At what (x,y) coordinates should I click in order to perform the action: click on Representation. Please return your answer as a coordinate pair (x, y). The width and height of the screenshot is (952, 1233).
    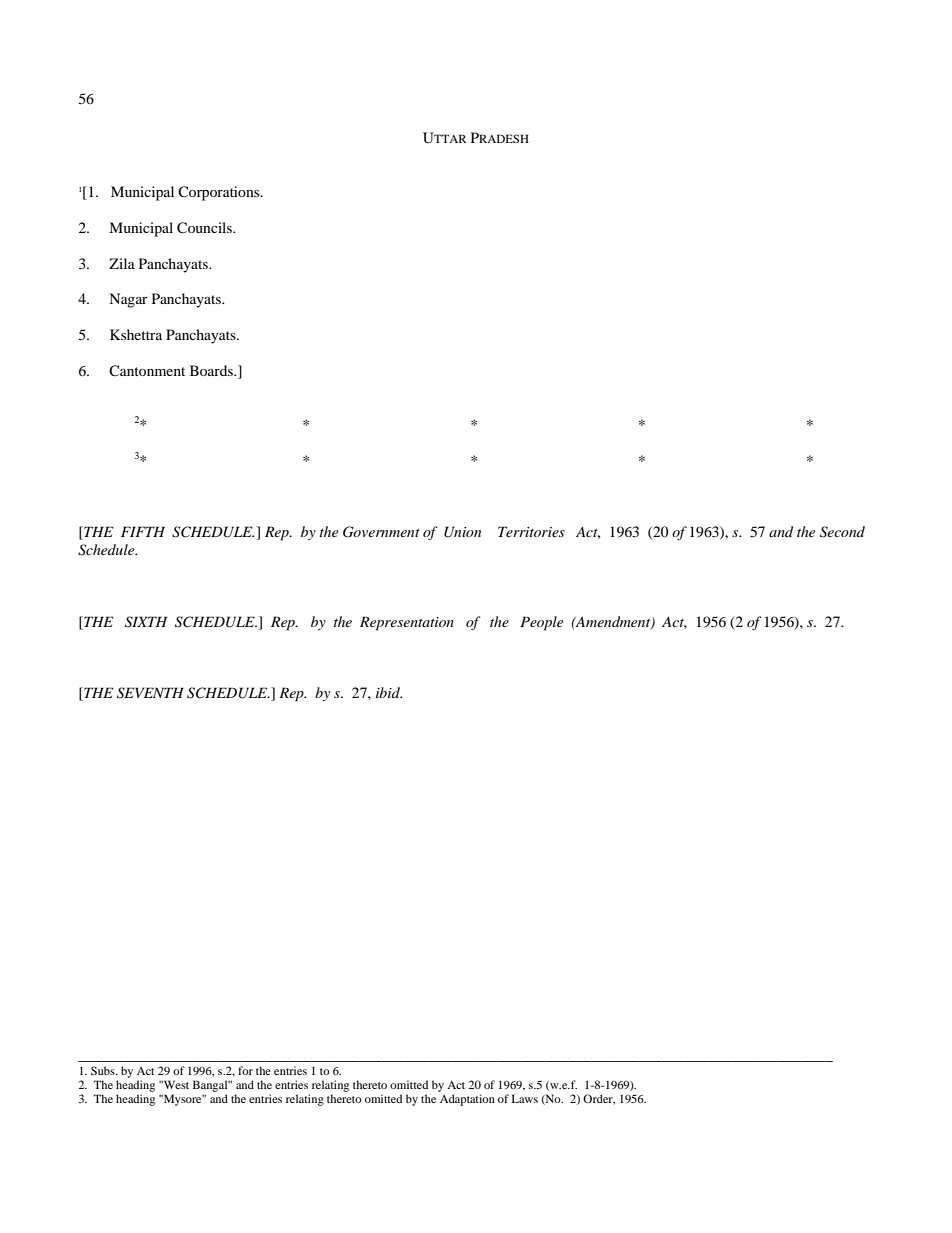
    Looking at the image, I should click on (407, 623).
